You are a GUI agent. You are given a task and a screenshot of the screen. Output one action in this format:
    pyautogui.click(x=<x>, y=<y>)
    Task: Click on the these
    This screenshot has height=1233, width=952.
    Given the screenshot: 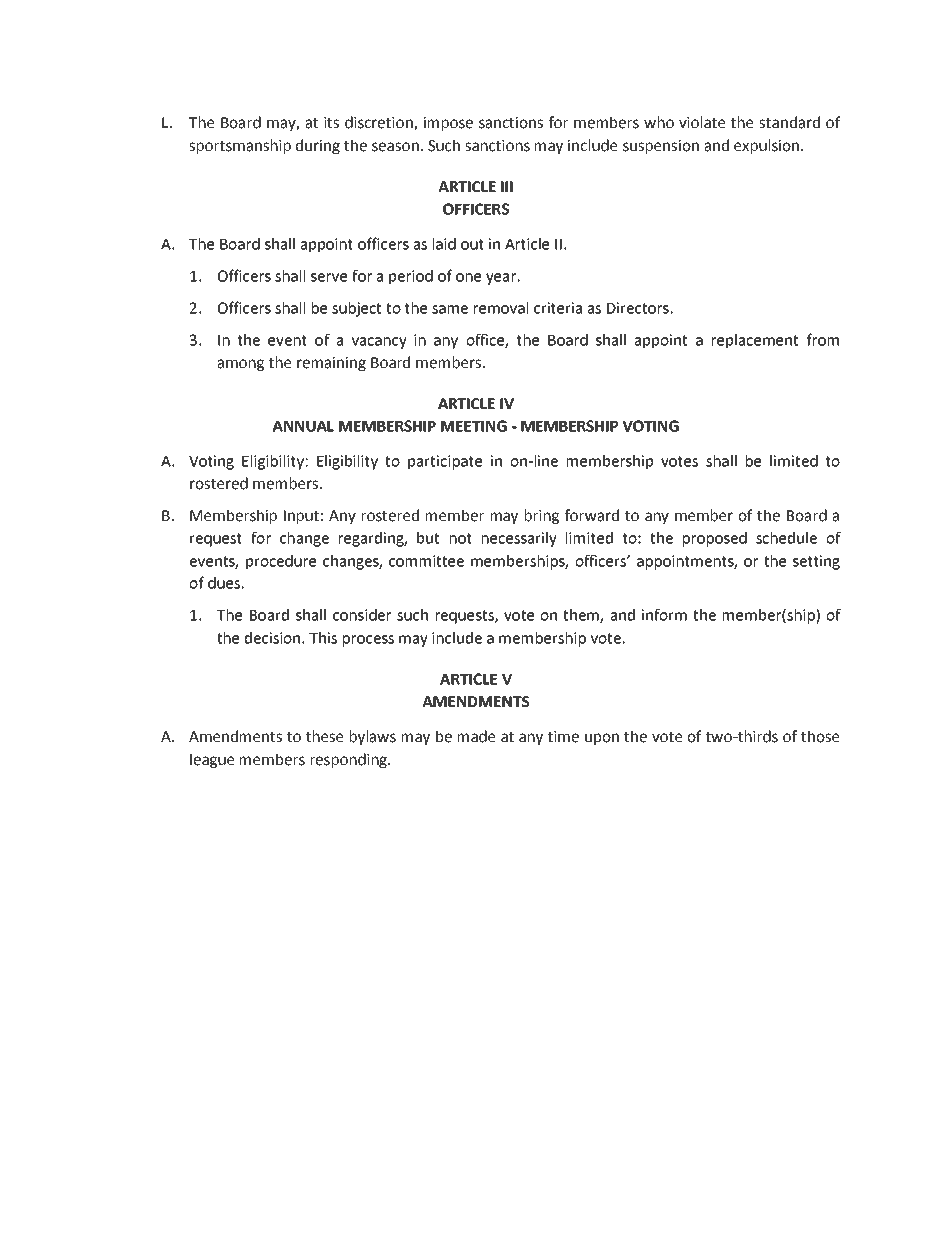 What is the action you would take?
    pyautogui.click(x=324, y=736)
